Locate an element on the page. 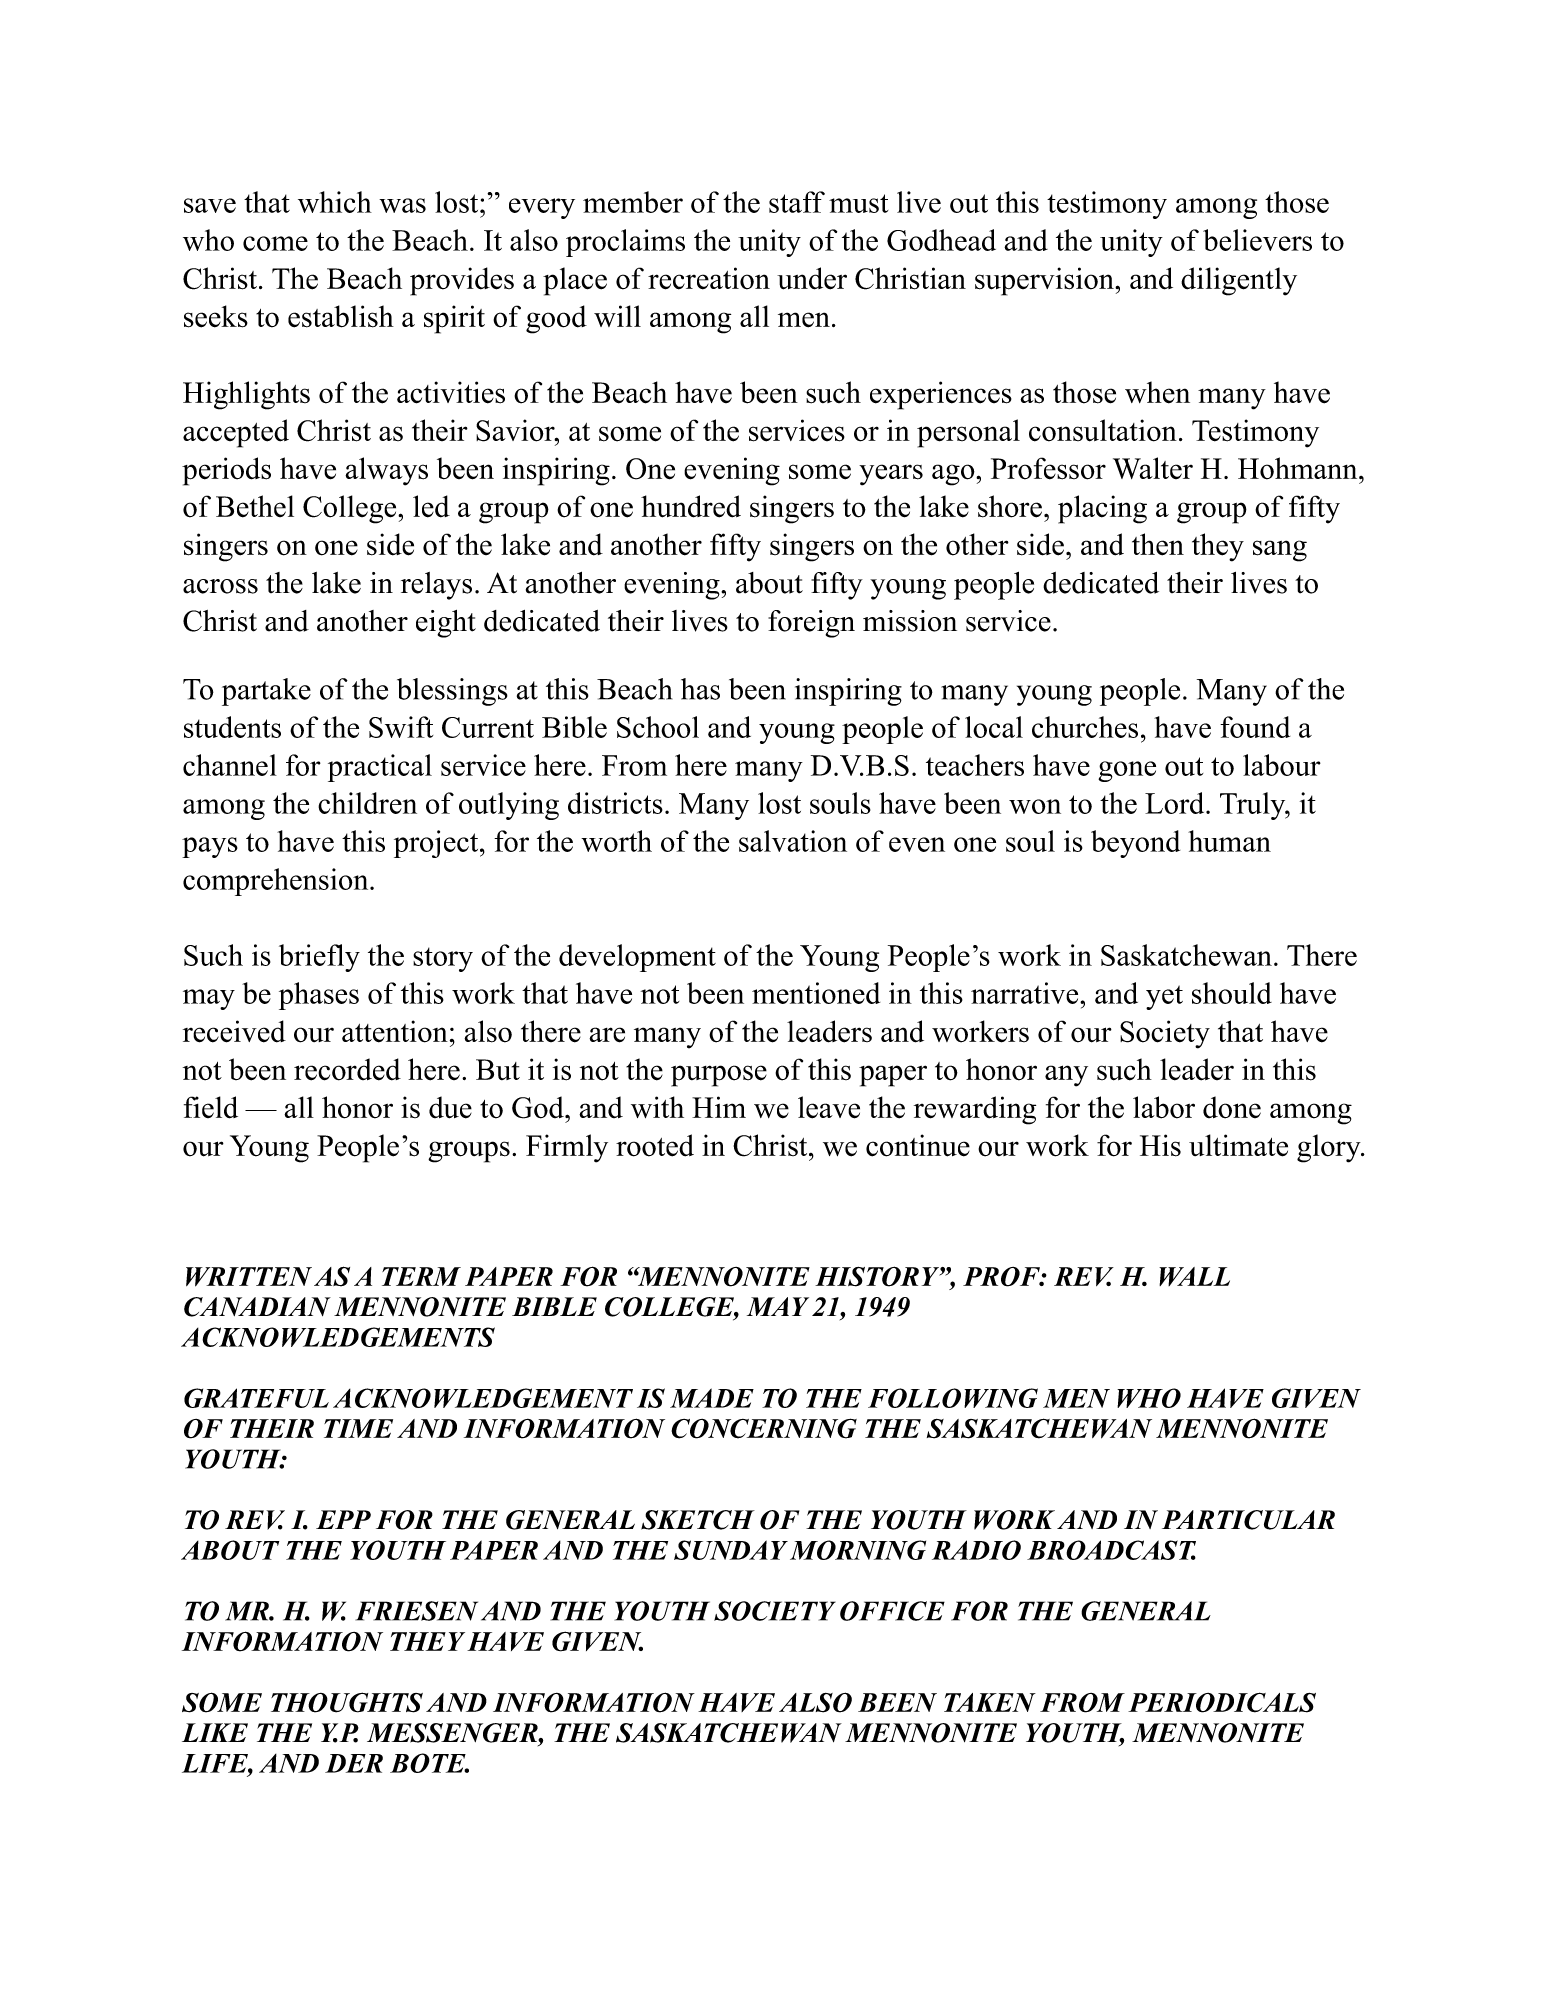 The width and height of the document is (1552, 2008). Swift is located at coordinates (401, 727).
